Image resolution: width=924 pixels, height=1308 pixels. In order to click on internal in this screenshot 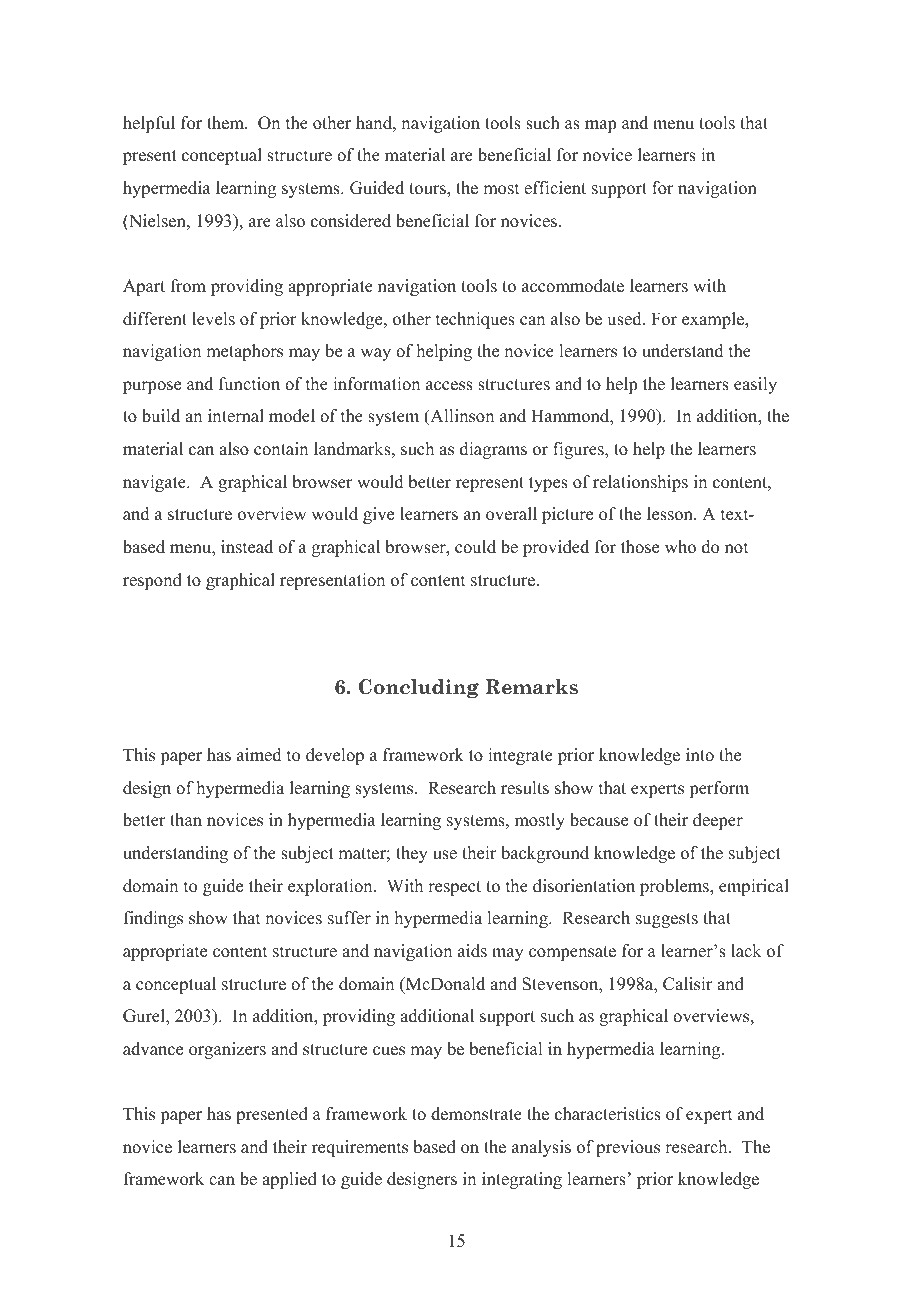, I will do `click(236, 416)`.
